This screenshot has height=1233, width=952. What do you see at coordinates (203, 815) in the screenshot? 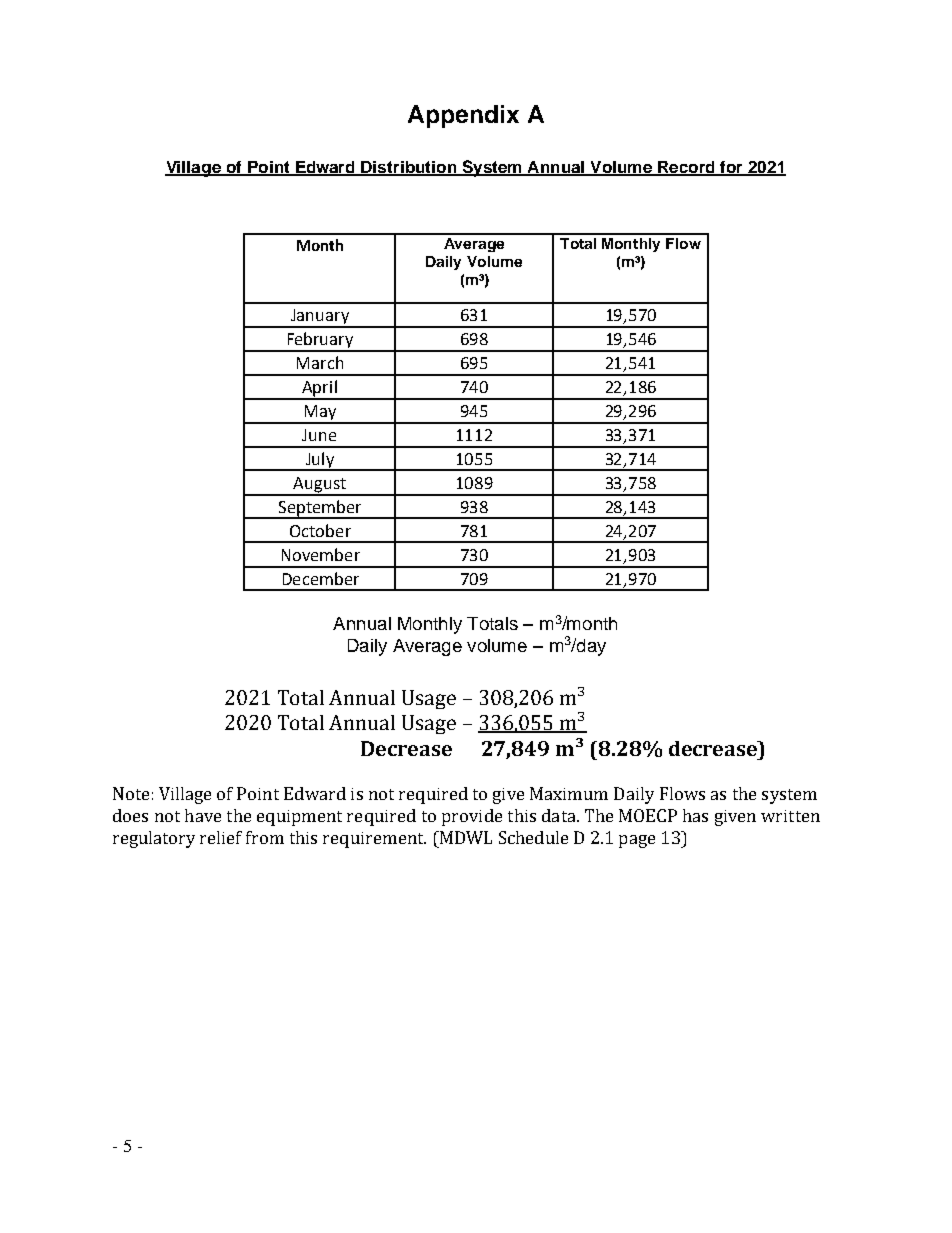
I see `have` at bounding box center [203, 815].
